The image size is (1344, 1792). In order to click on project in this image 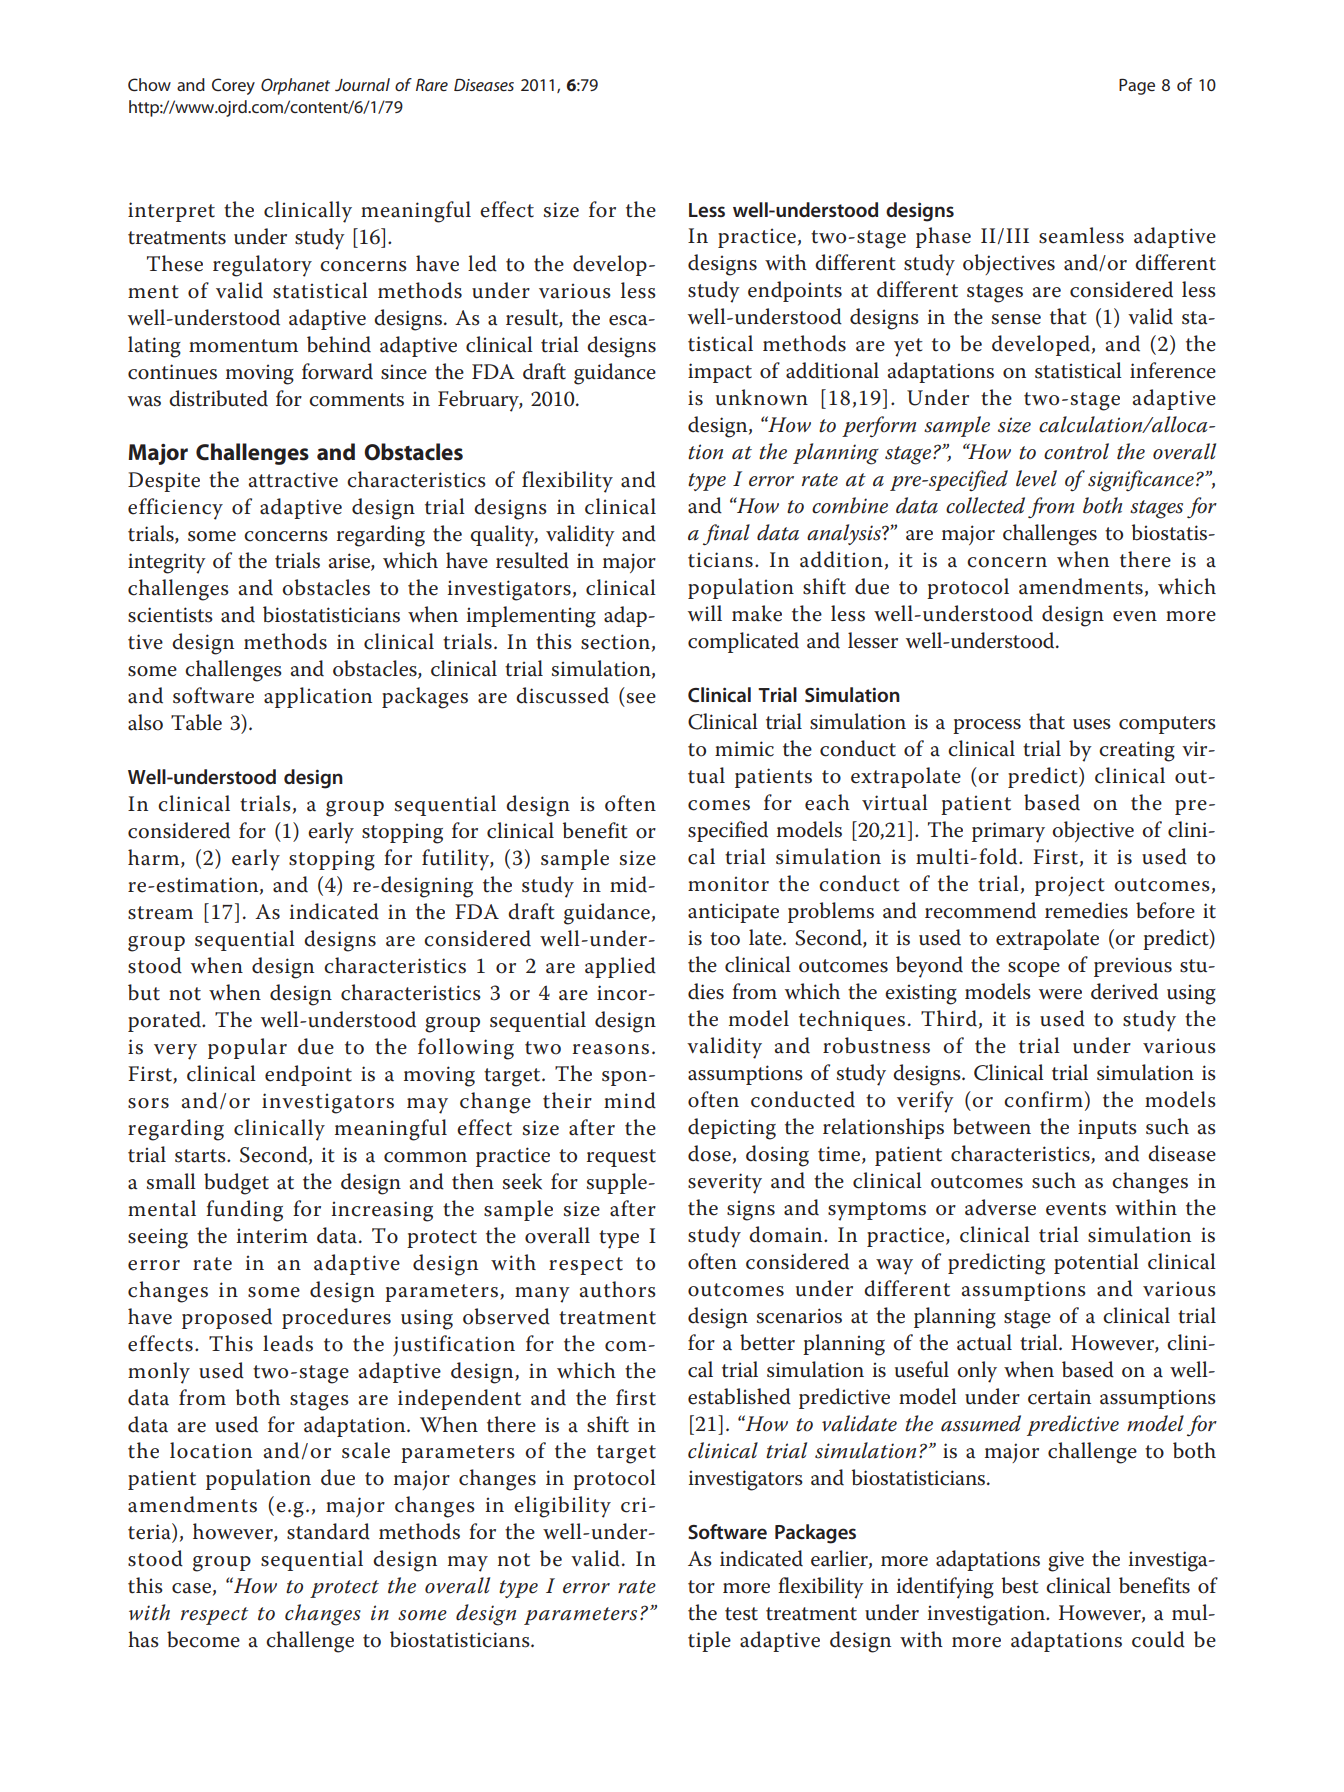, I will do `click(1070, 886)`.
